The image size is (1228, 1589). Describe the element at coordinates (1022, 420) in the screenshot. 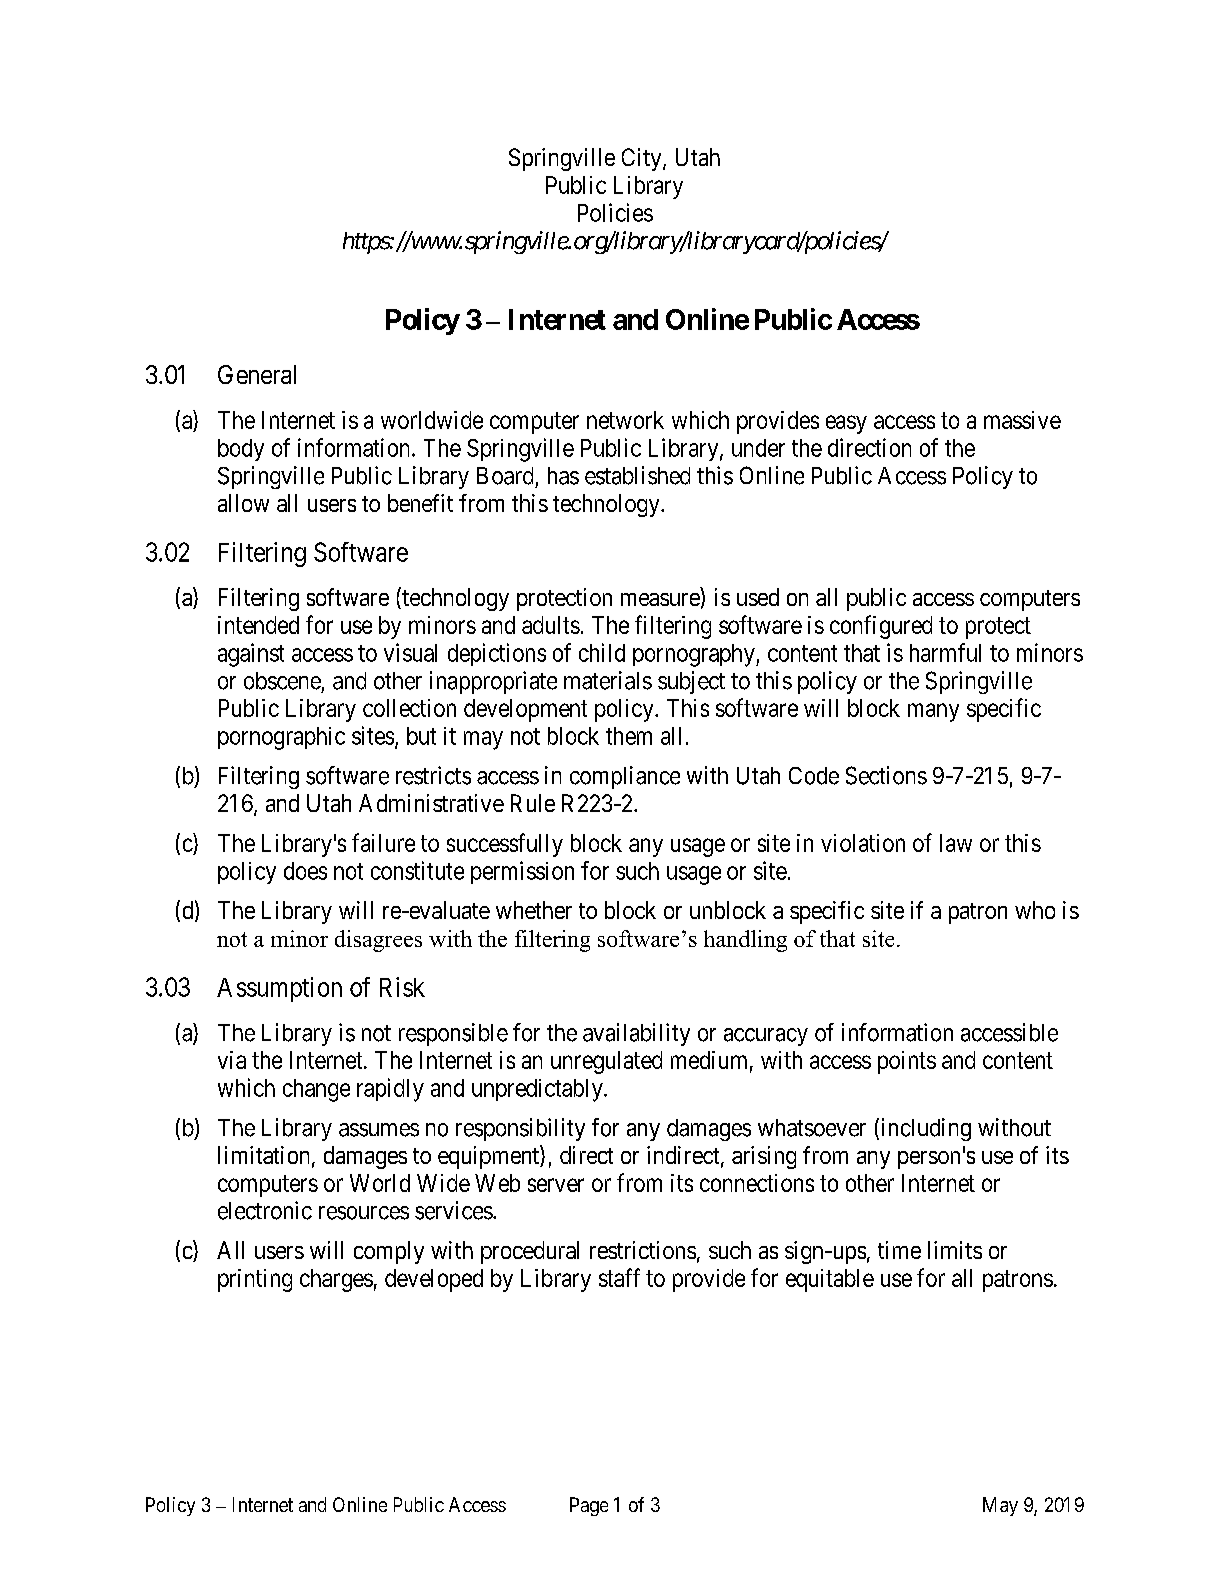

I see `massive` at that location.
